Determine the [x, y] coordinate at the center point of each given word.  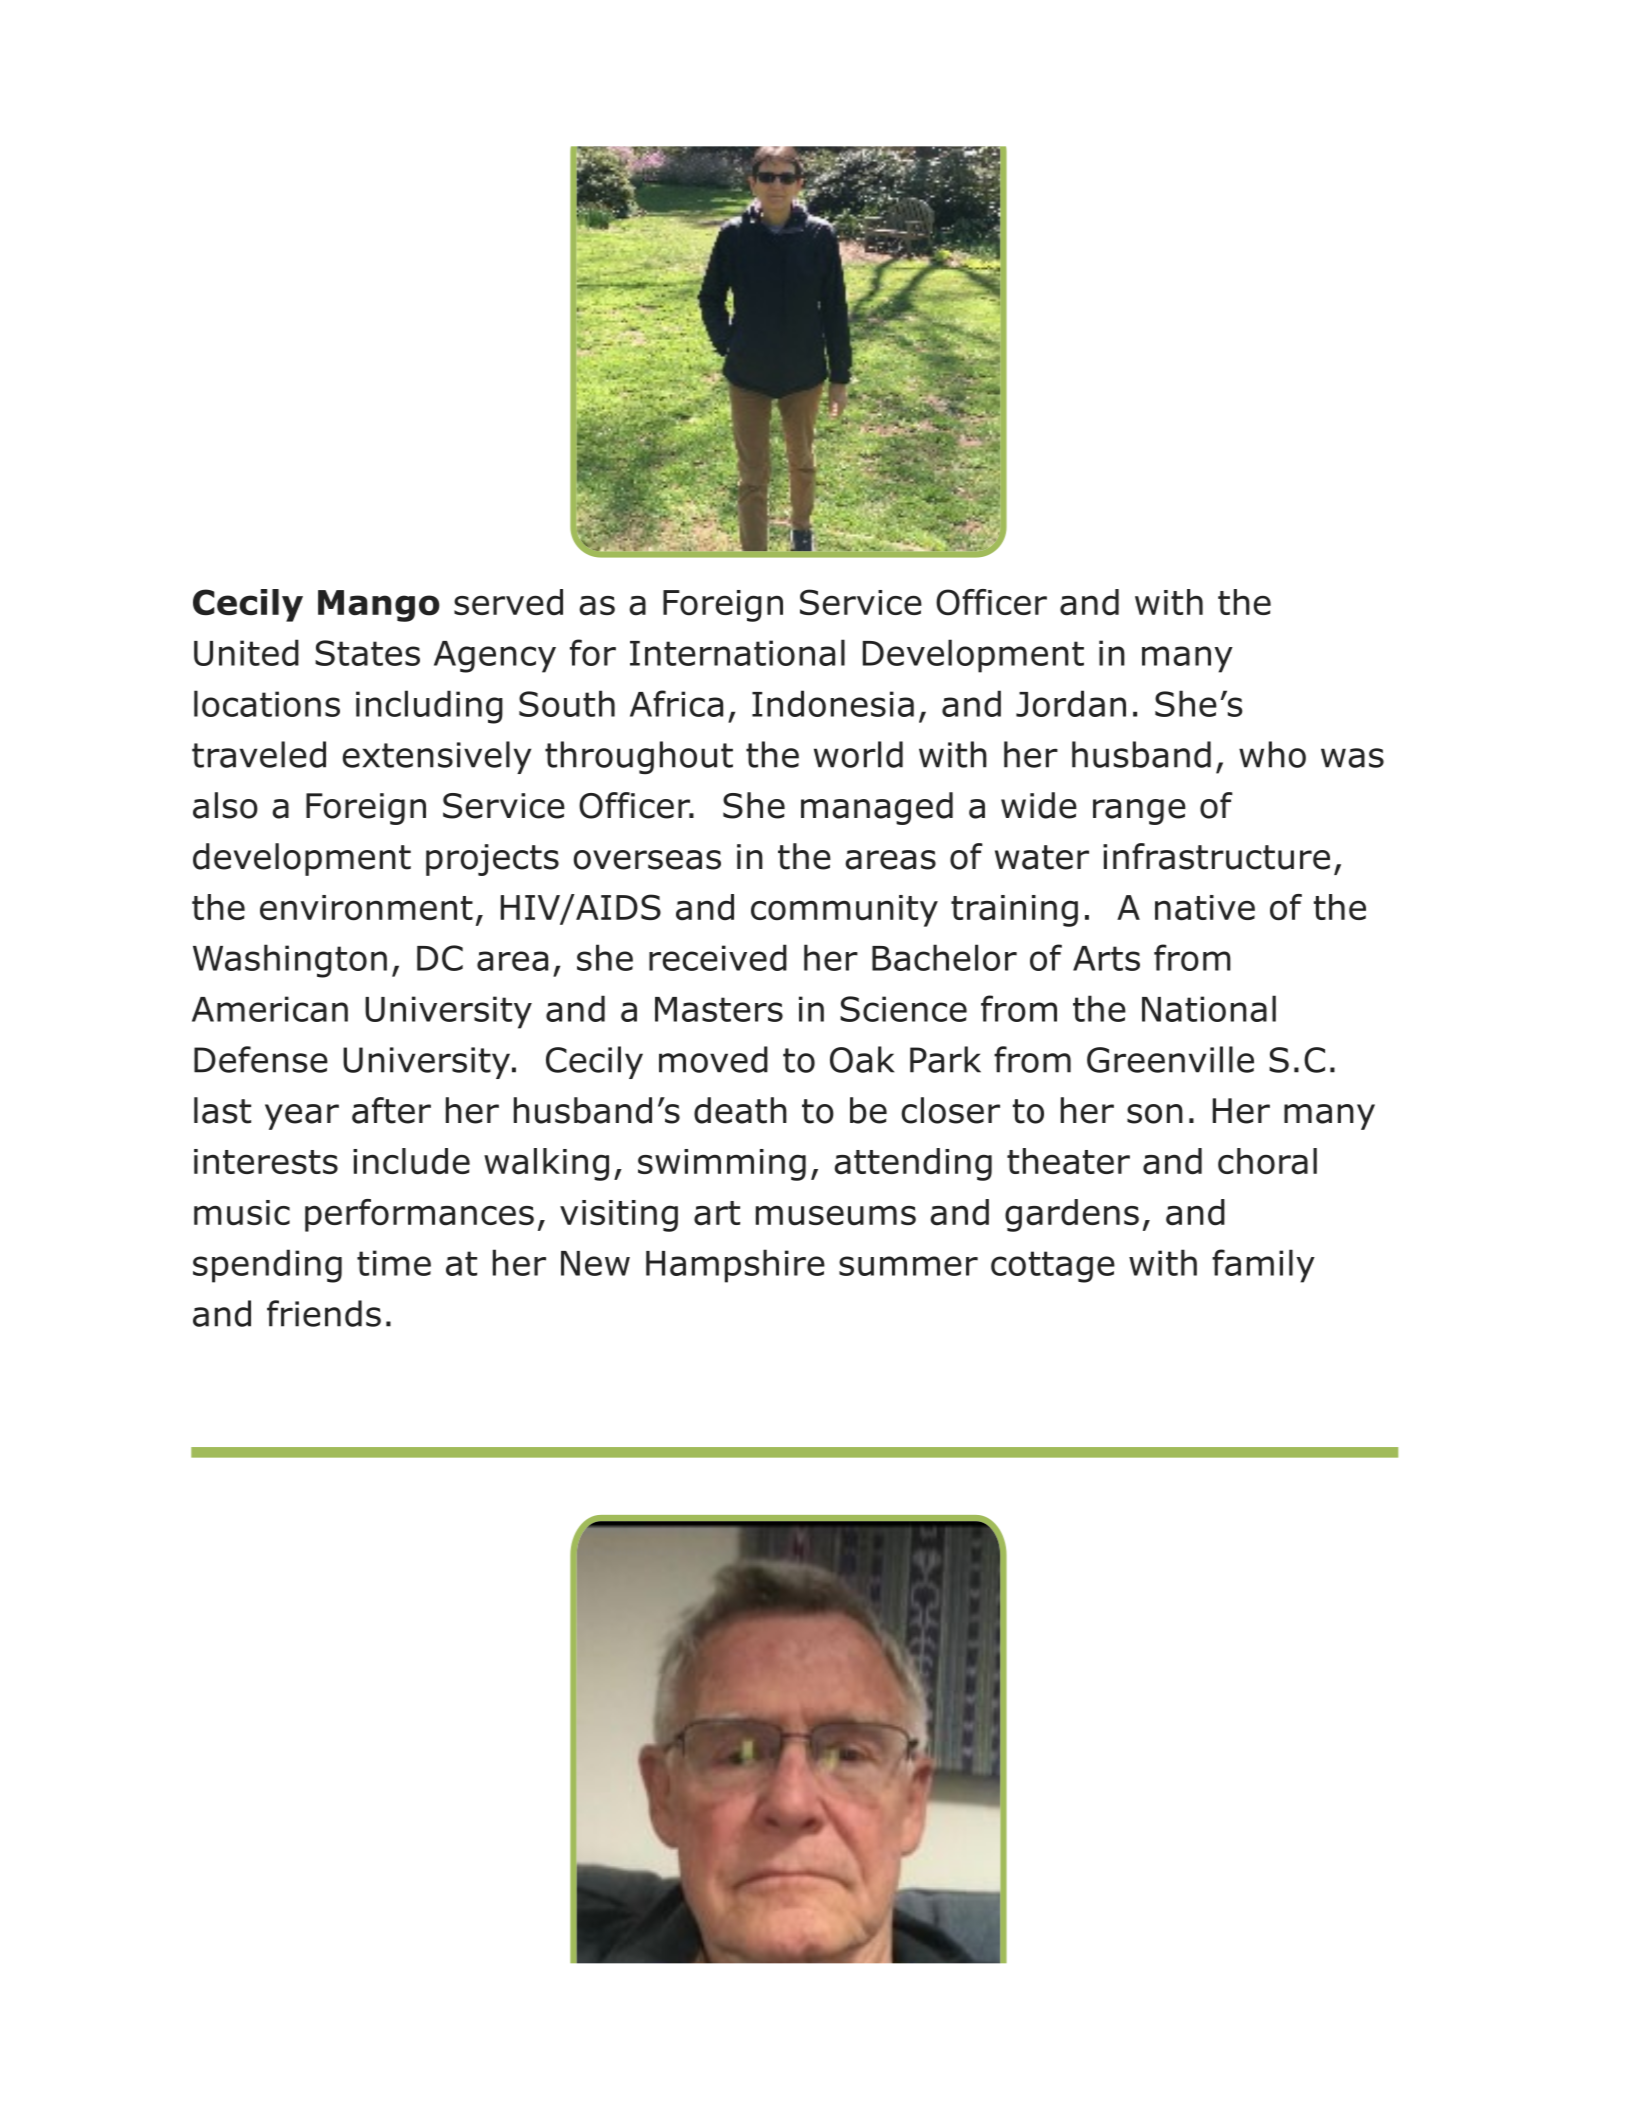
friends [324, 1313]
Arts [1106, 958]
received [718, 957]
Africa [676, 703]
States [367, 653]
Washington [290, 961]
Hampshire [735, 1266]
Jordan [1071, 703]
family [1263, 1266]
